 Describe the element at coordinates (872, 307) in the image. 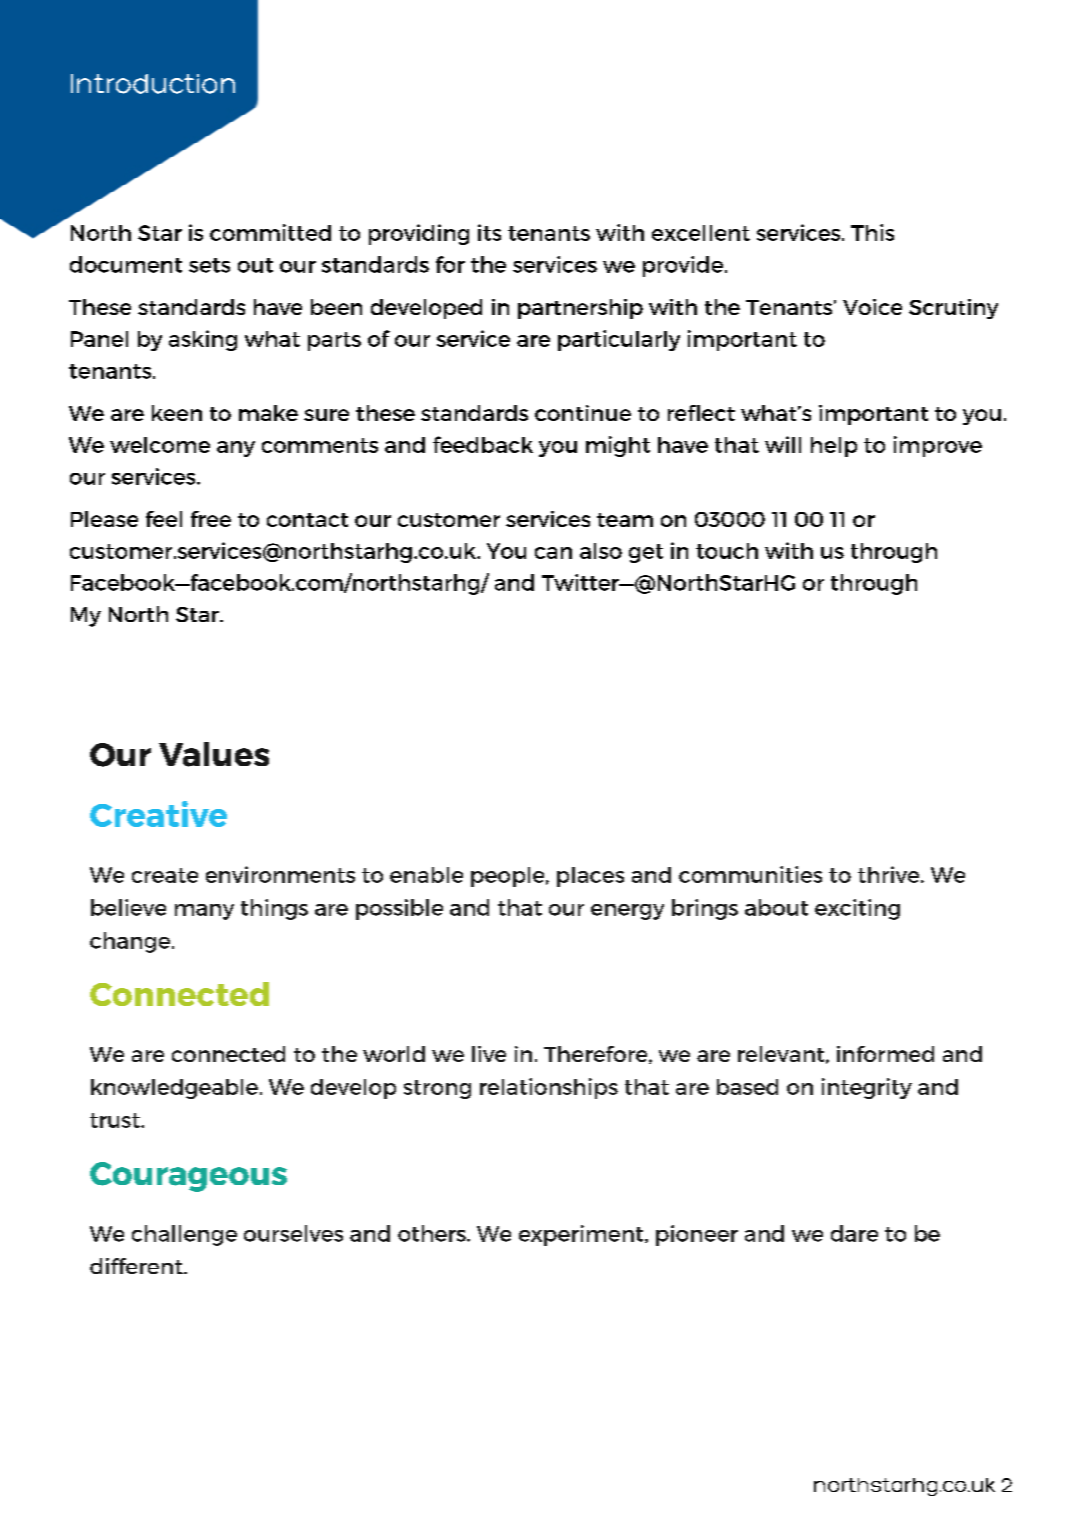

I see `Voice` at that location.
